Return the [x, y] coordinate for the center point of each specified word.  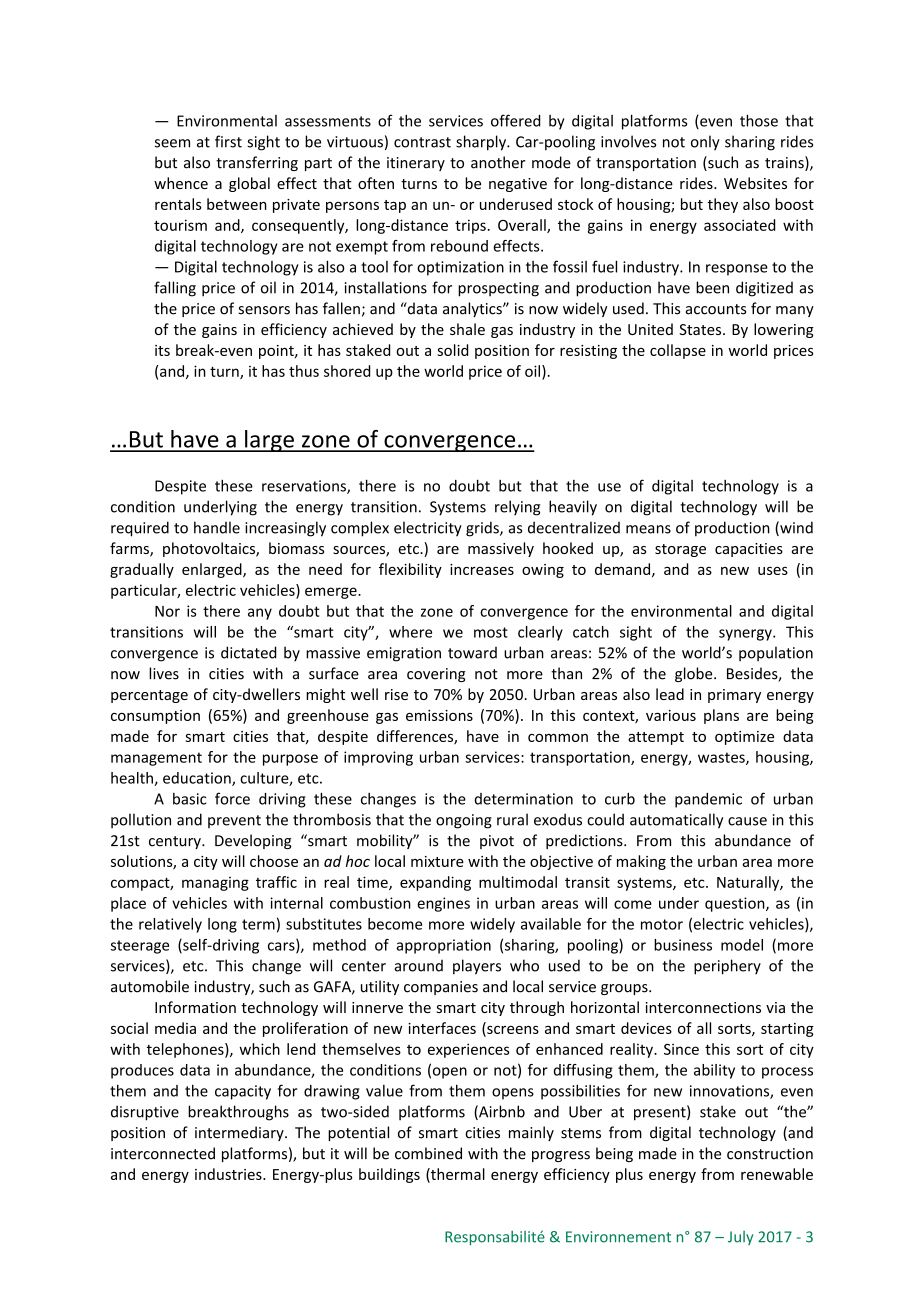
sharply [482, 143]
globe [695, 674]
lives [164, 673]
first [228, 141]
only [705, 143]
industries [229, 1174]
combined [428, 1153]
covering [436, 675]
